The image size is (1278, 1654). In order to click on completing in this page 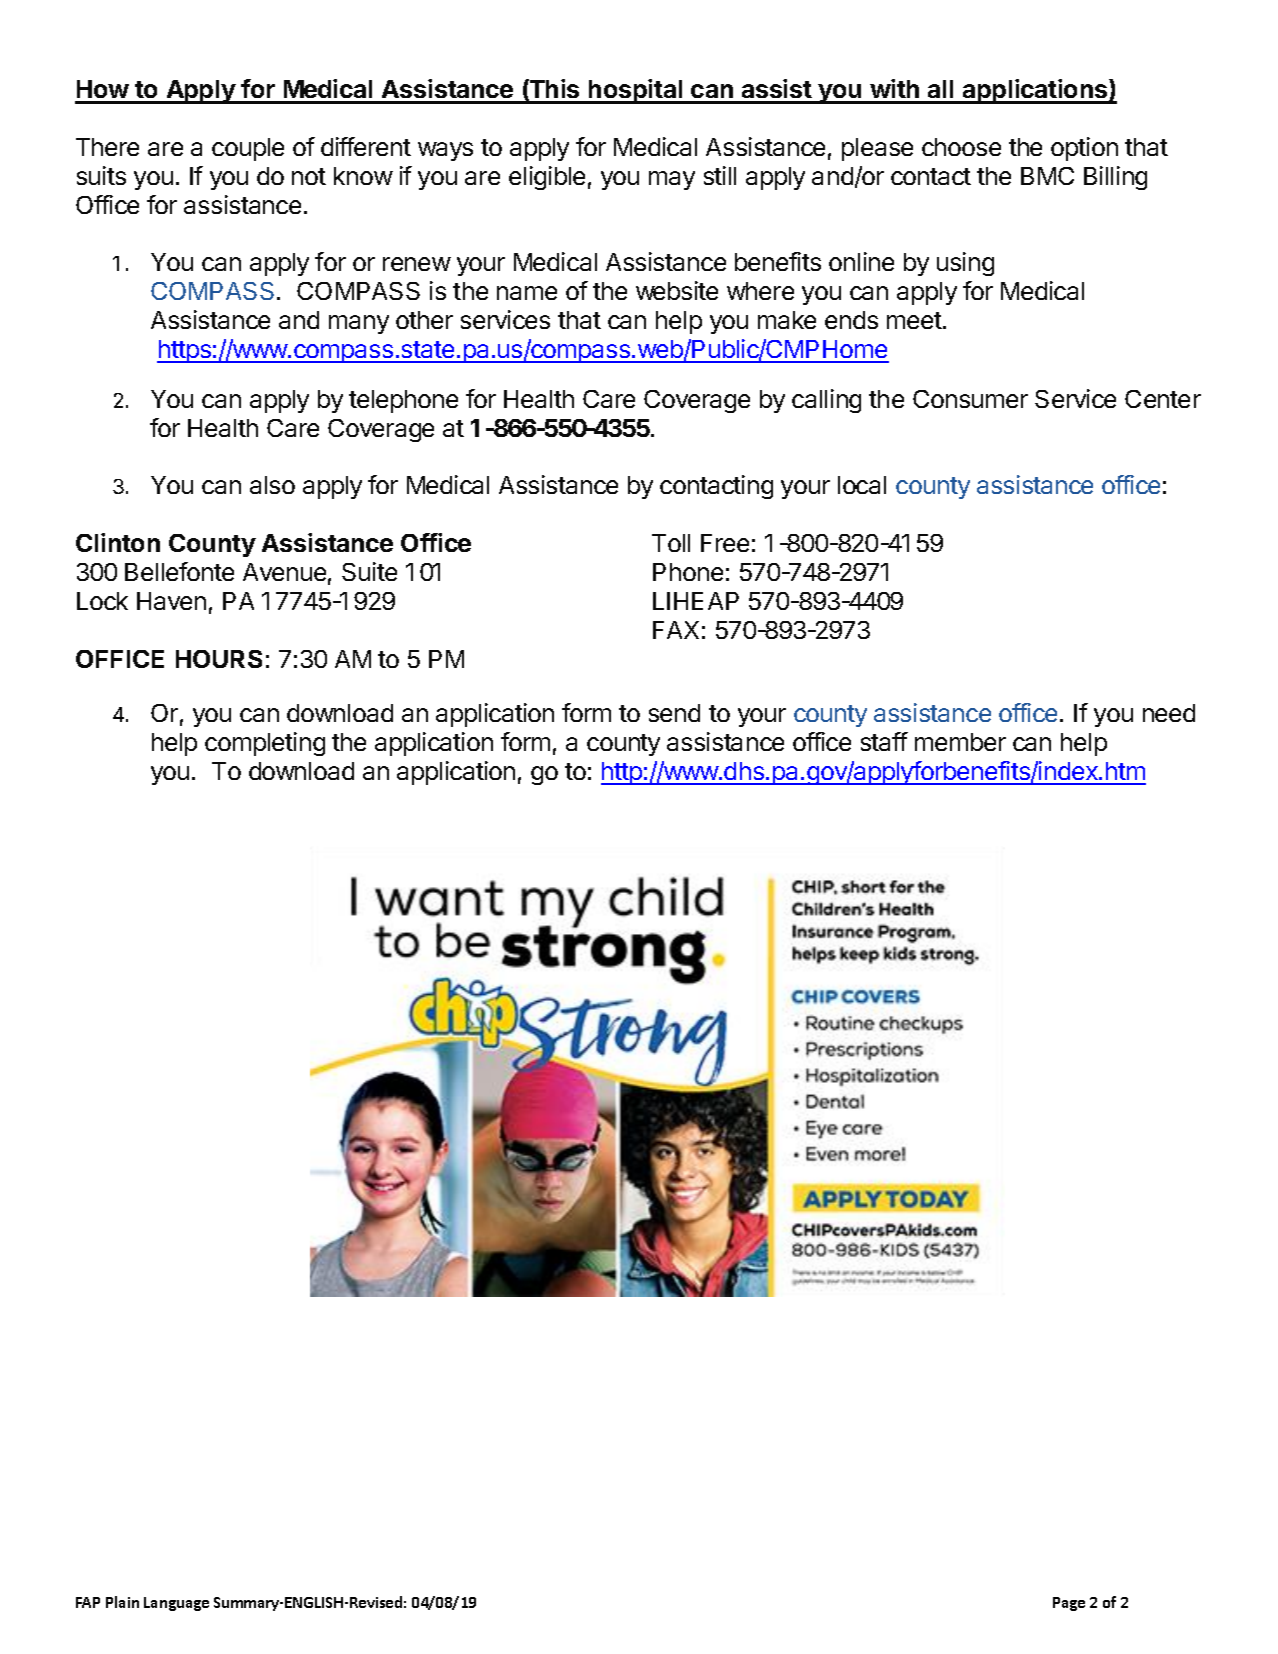, I will do `click(265, 744)`.
